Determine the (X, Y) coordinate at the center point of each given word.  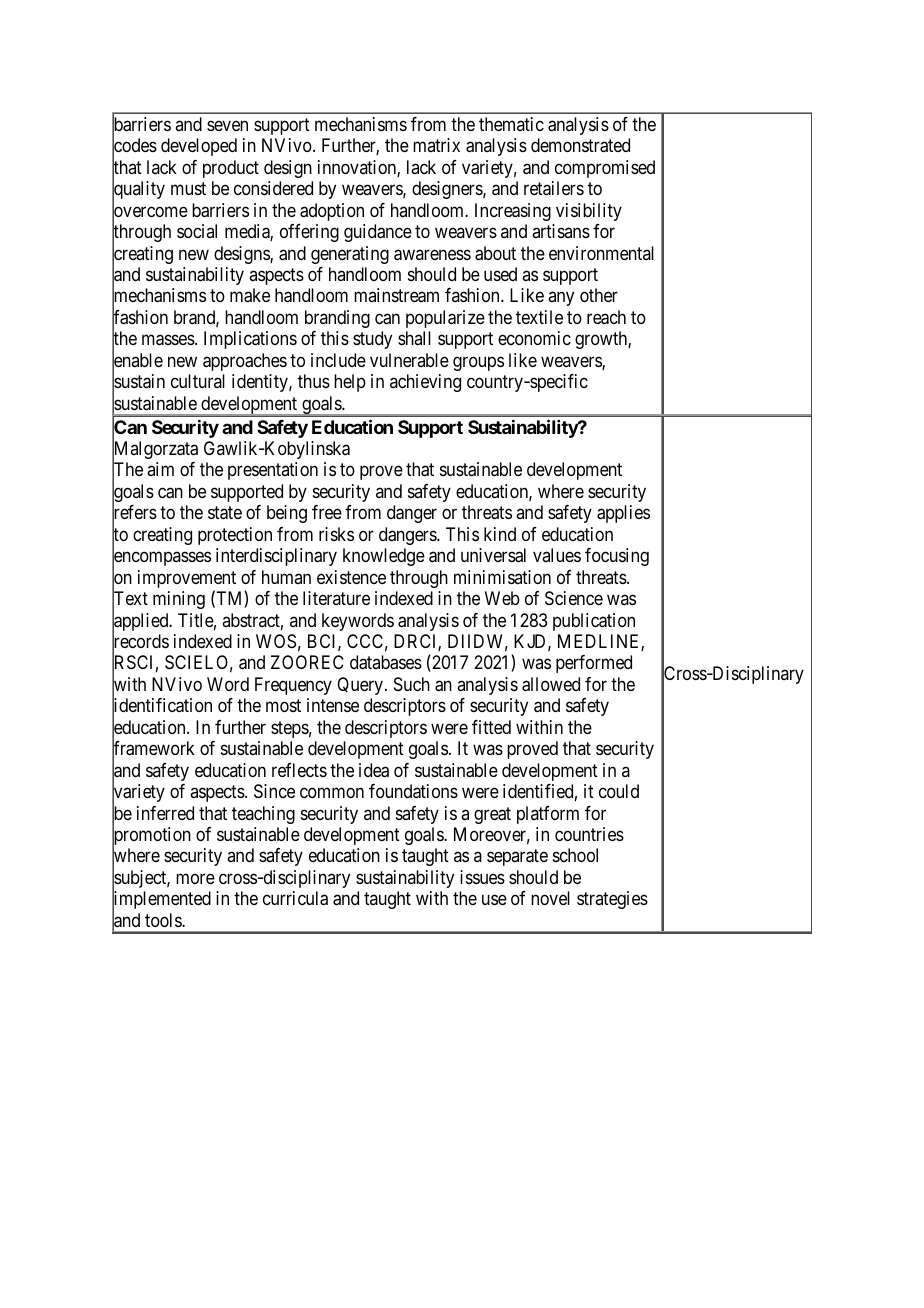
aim (160, 469)
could (619, 791)
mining (179, 600)
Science (574, 598)
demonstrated (580, 145)
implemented (161, 901)
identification (162, 706)
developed (199, 147)
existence (351, 577)
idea (374, 770)
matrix (436, 145)
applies (623, 514)
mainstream (396, 295)
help (350, 383)
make (250, 295)
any (561, 299)
